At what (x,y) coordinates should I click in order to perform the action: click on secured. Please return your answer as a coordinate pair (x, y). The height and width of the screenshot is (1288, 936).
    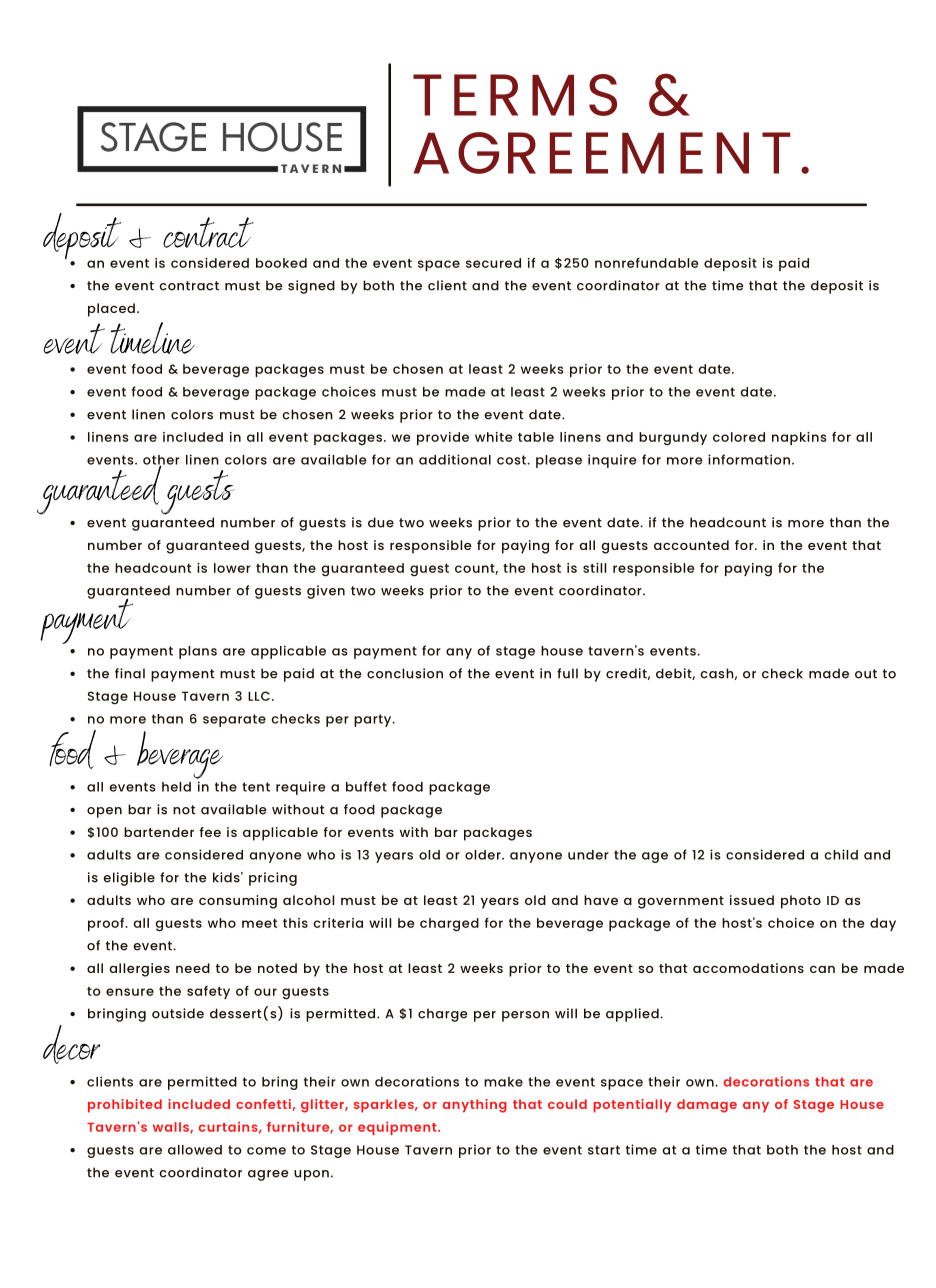
    Looking at the image, I should click on (493, 263).
